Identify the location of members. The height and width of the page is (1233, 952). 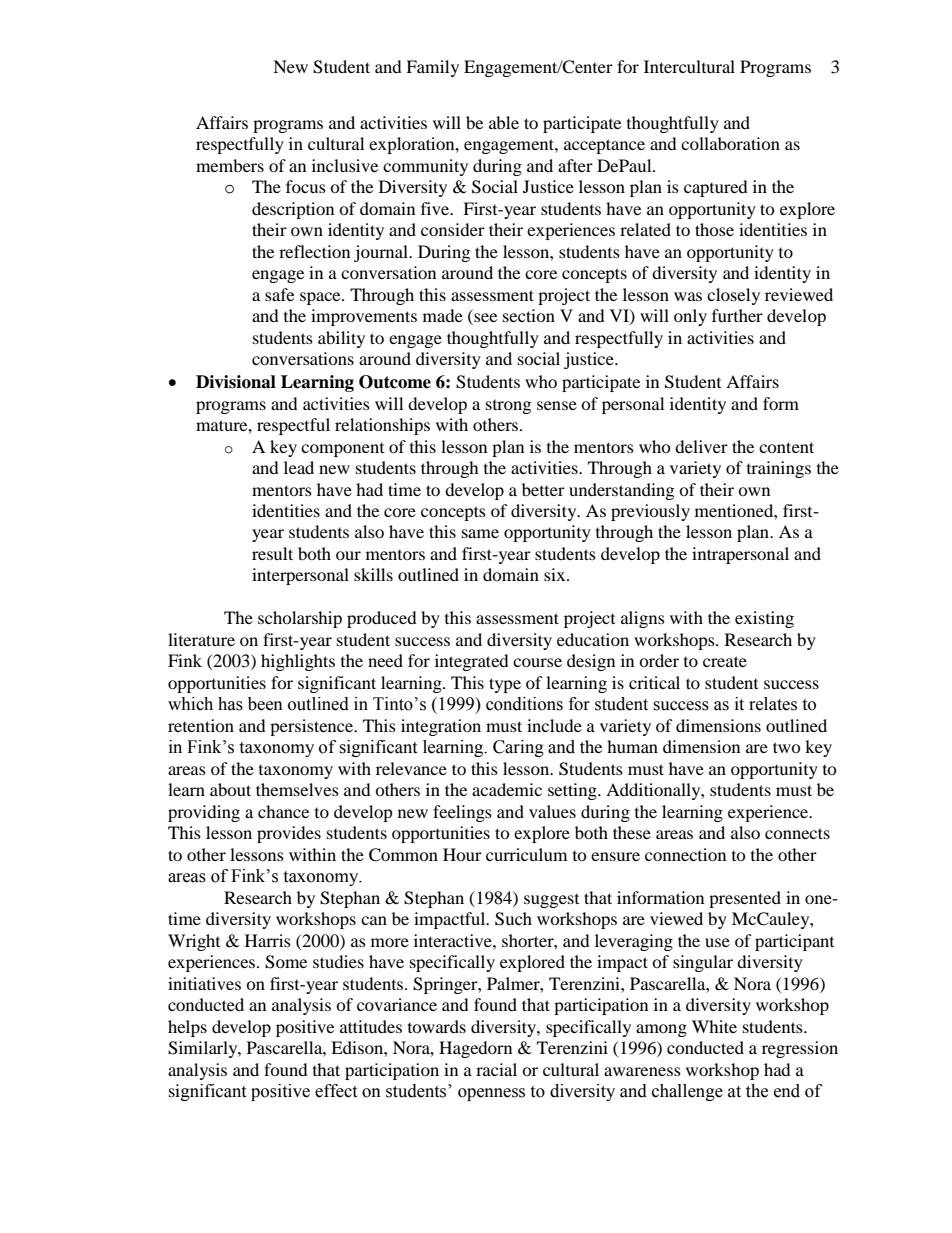
(230, 165).
